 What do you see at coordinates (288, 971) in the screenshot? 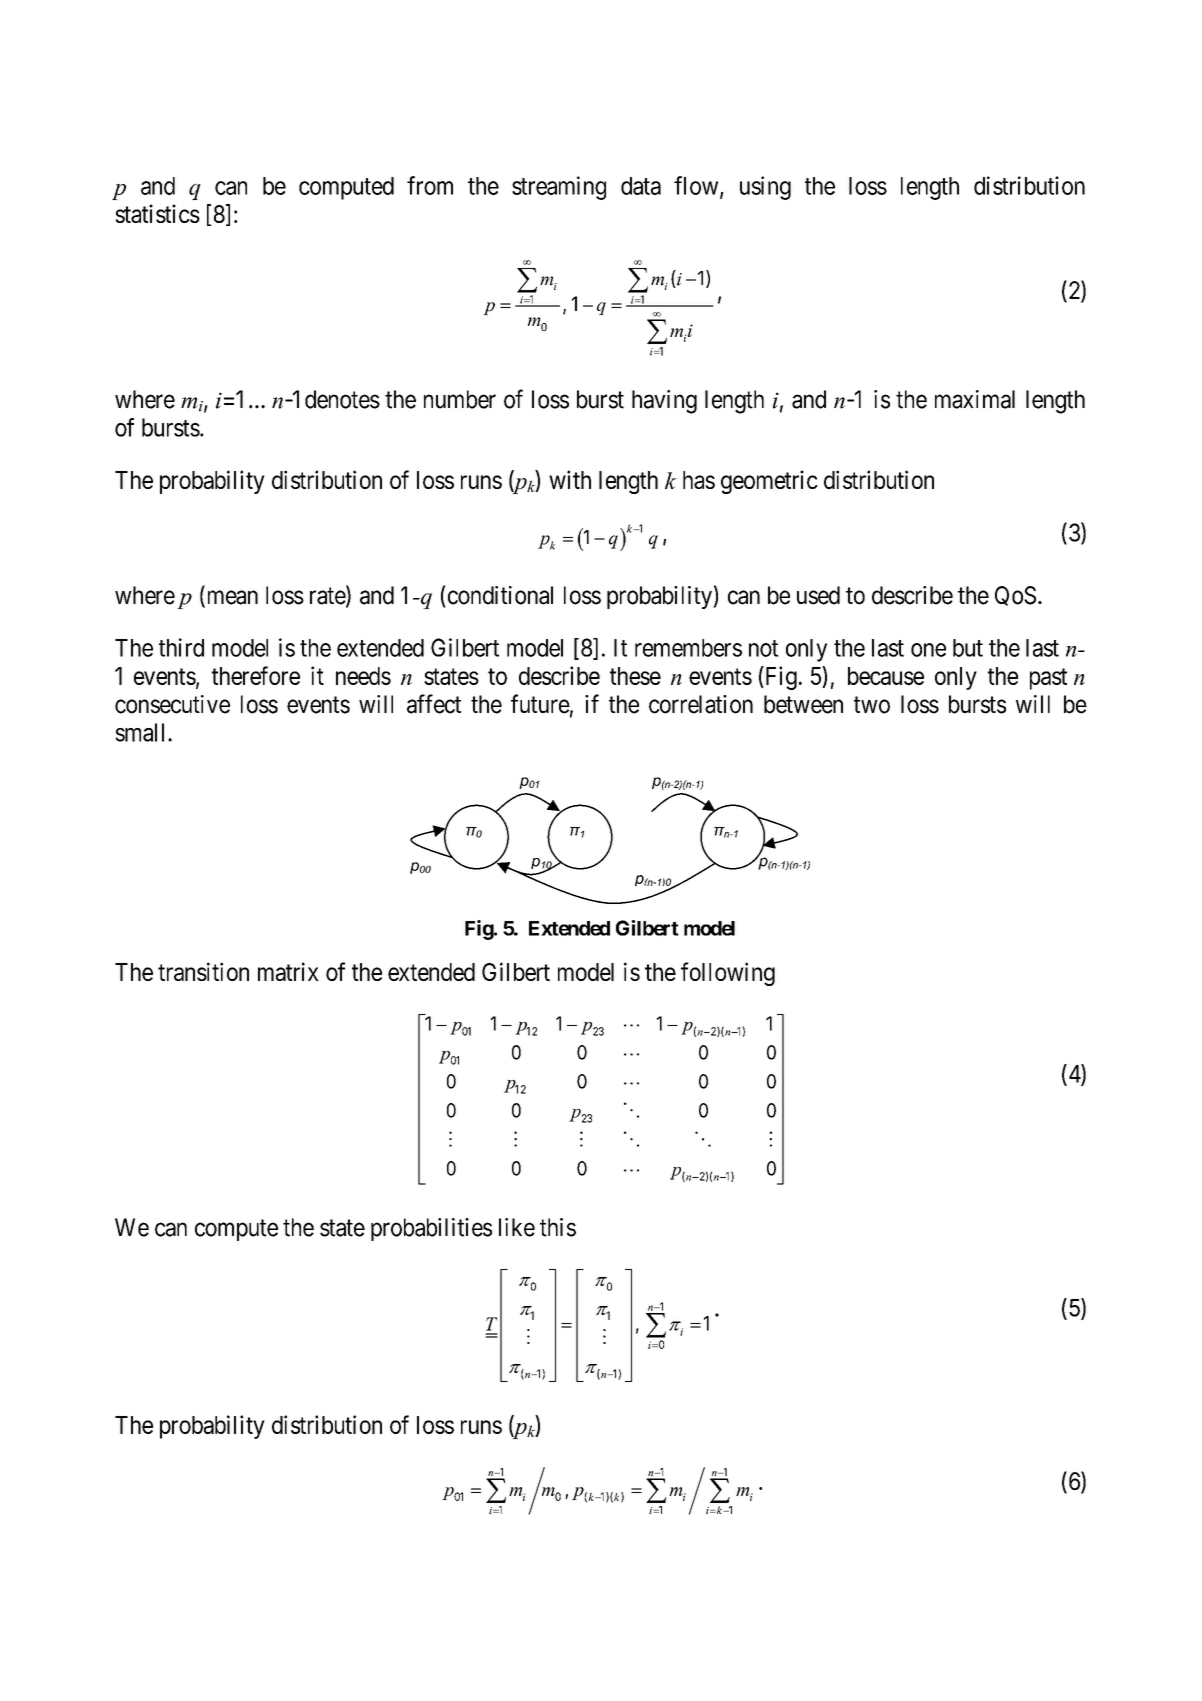
I see `matrix` at bounding box center [288, 971].
